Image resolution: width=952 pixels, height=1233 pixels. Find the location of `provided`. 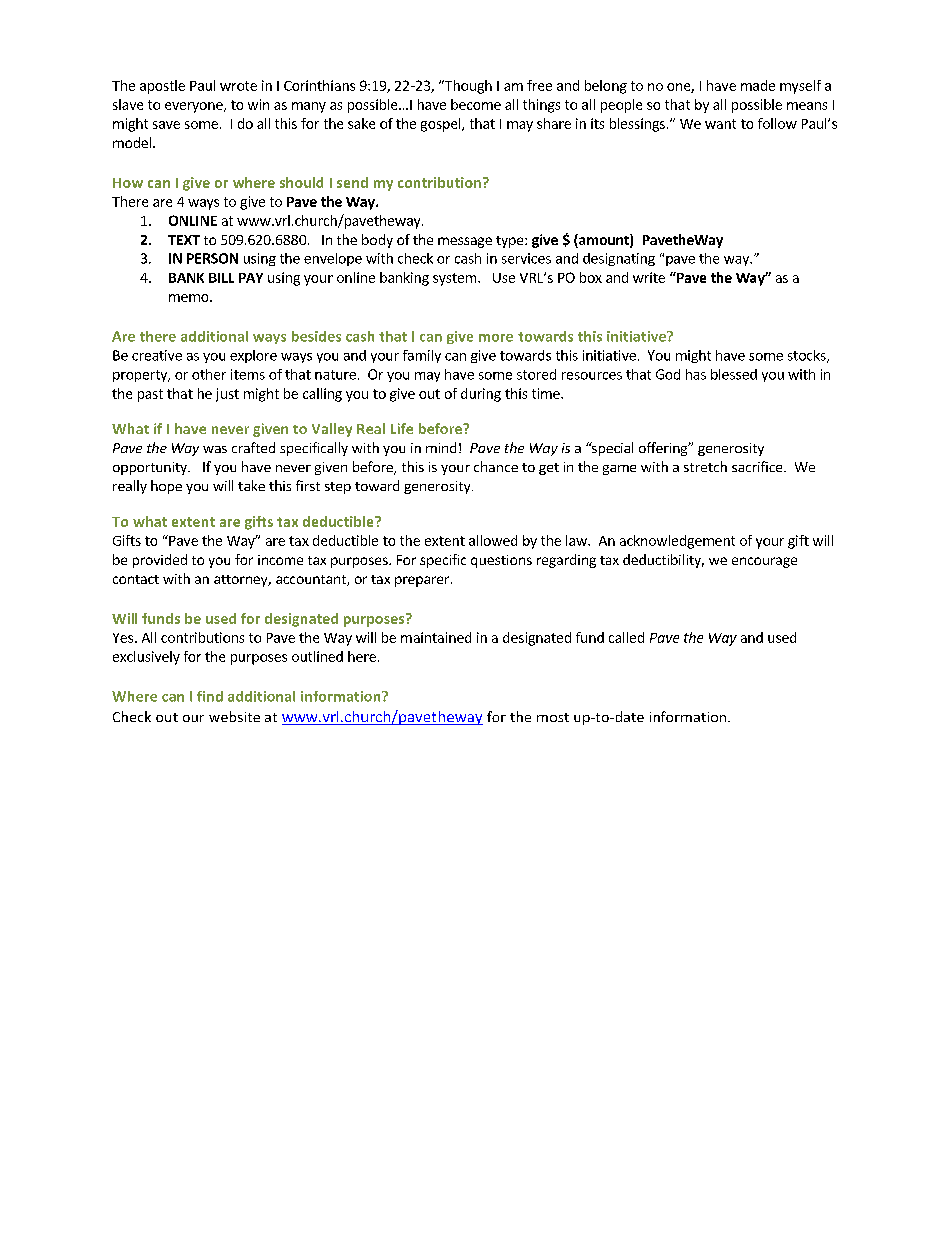

provided is located at coordinates (160, 561).
